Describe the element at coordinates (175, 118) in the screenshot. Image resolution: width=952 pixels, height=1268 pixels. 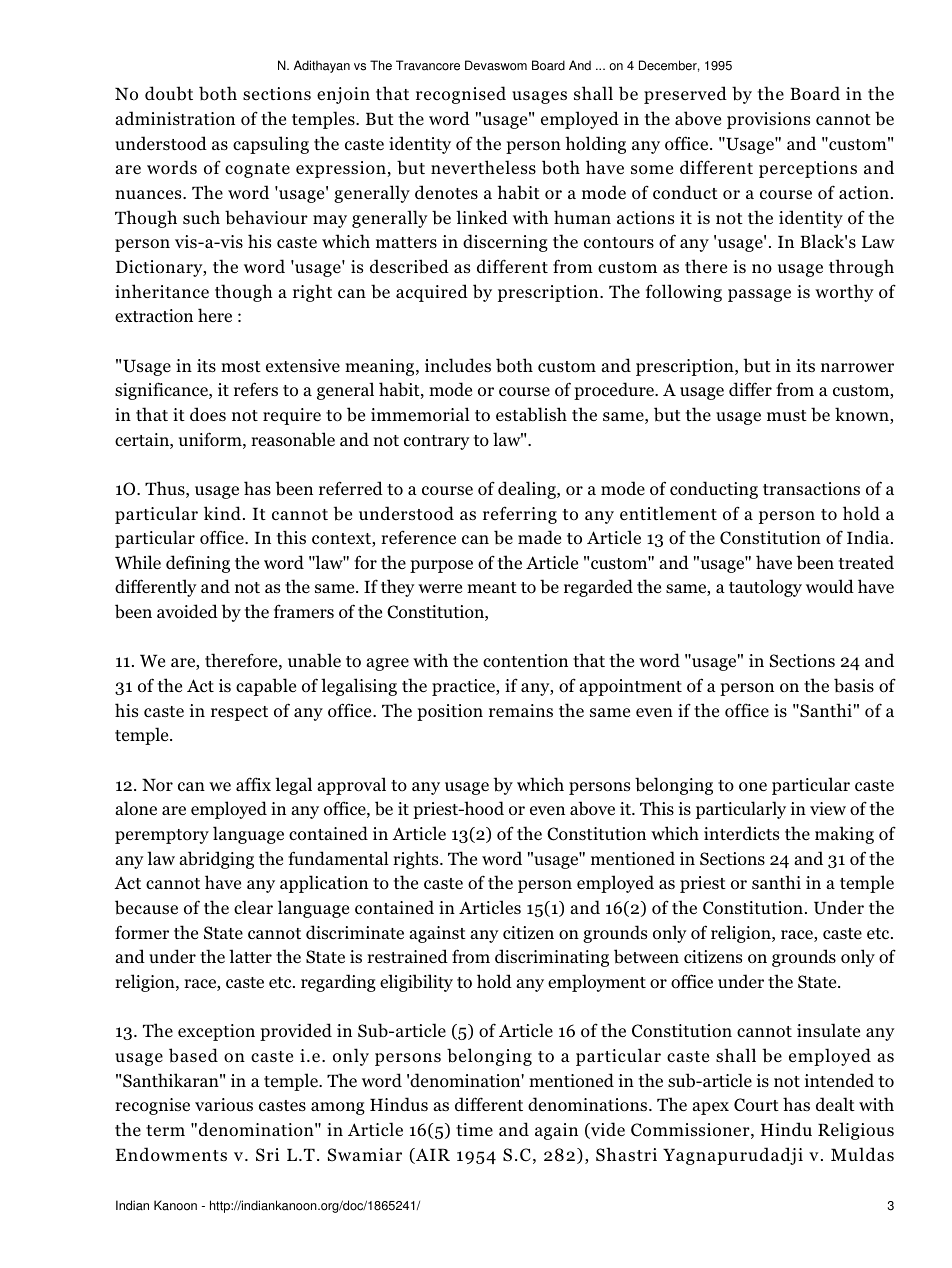
I see `administration` at that location.
